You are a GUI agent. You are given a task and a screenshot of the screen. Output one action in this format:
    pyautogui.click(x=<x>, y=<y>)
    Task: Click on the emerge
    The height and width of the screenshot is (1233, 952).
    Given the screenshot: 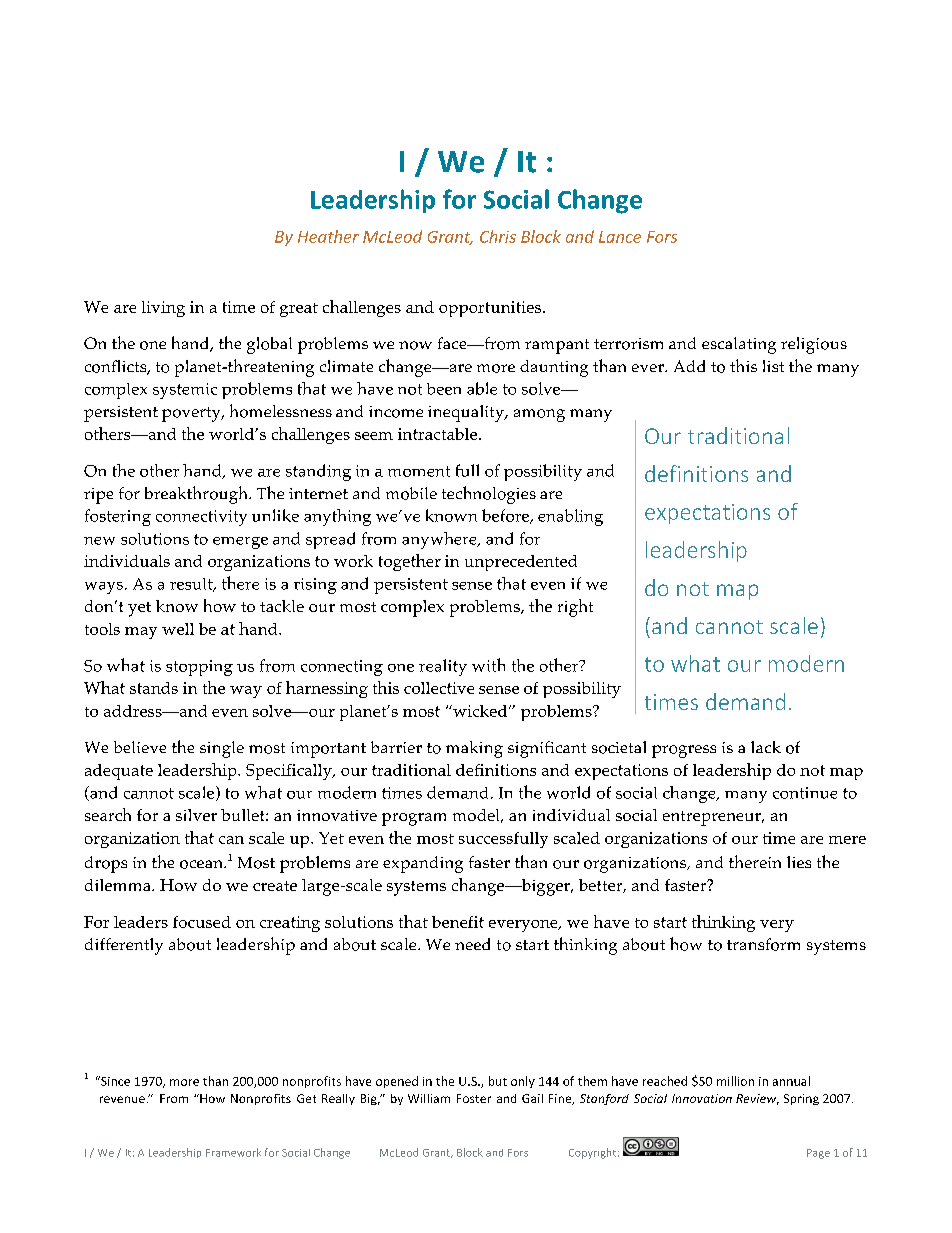 What is the action you would take?
    pyautogui.click(x=240, y=543)
